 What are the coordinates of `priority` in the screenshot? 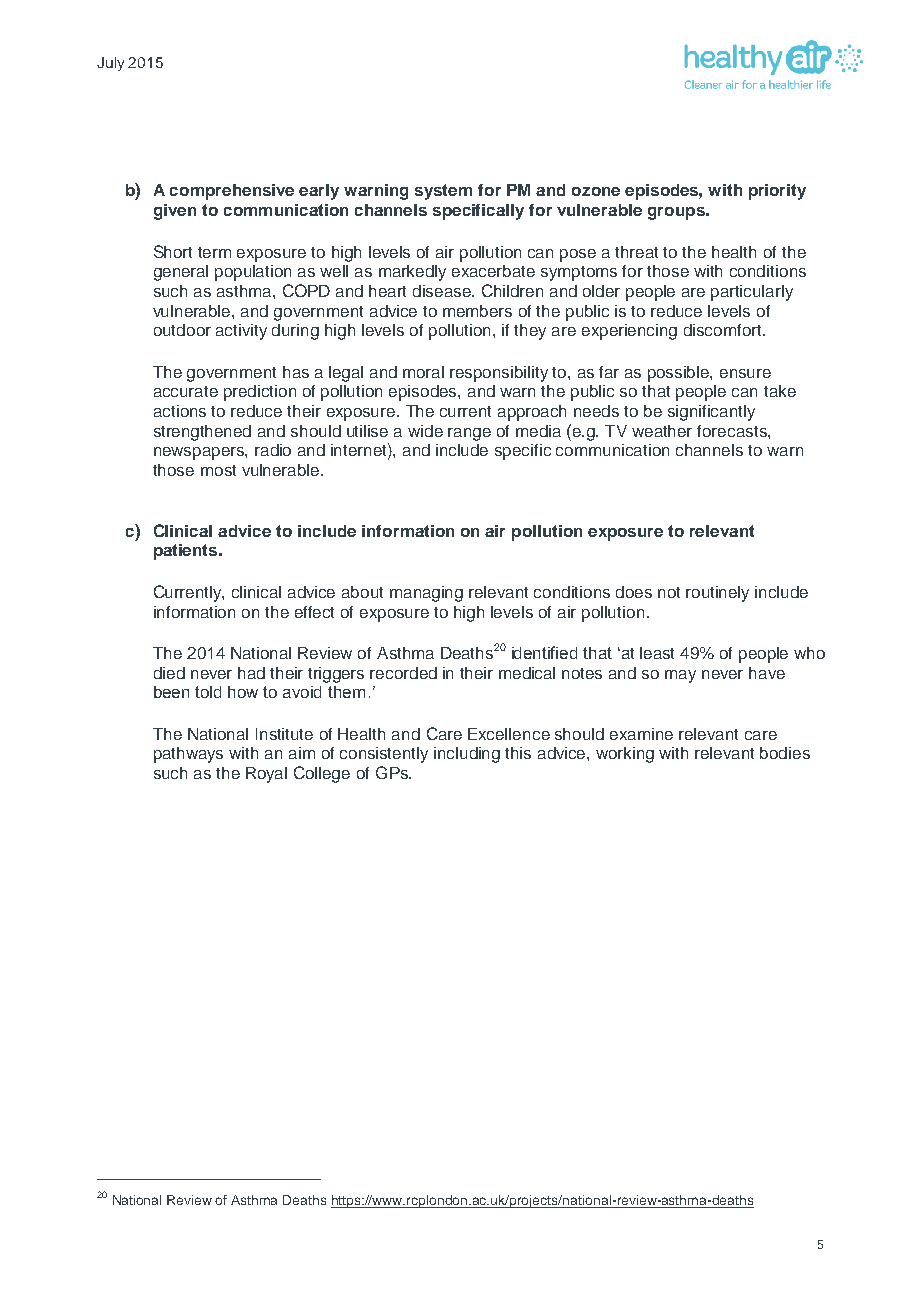 It's located at (777, 192).
